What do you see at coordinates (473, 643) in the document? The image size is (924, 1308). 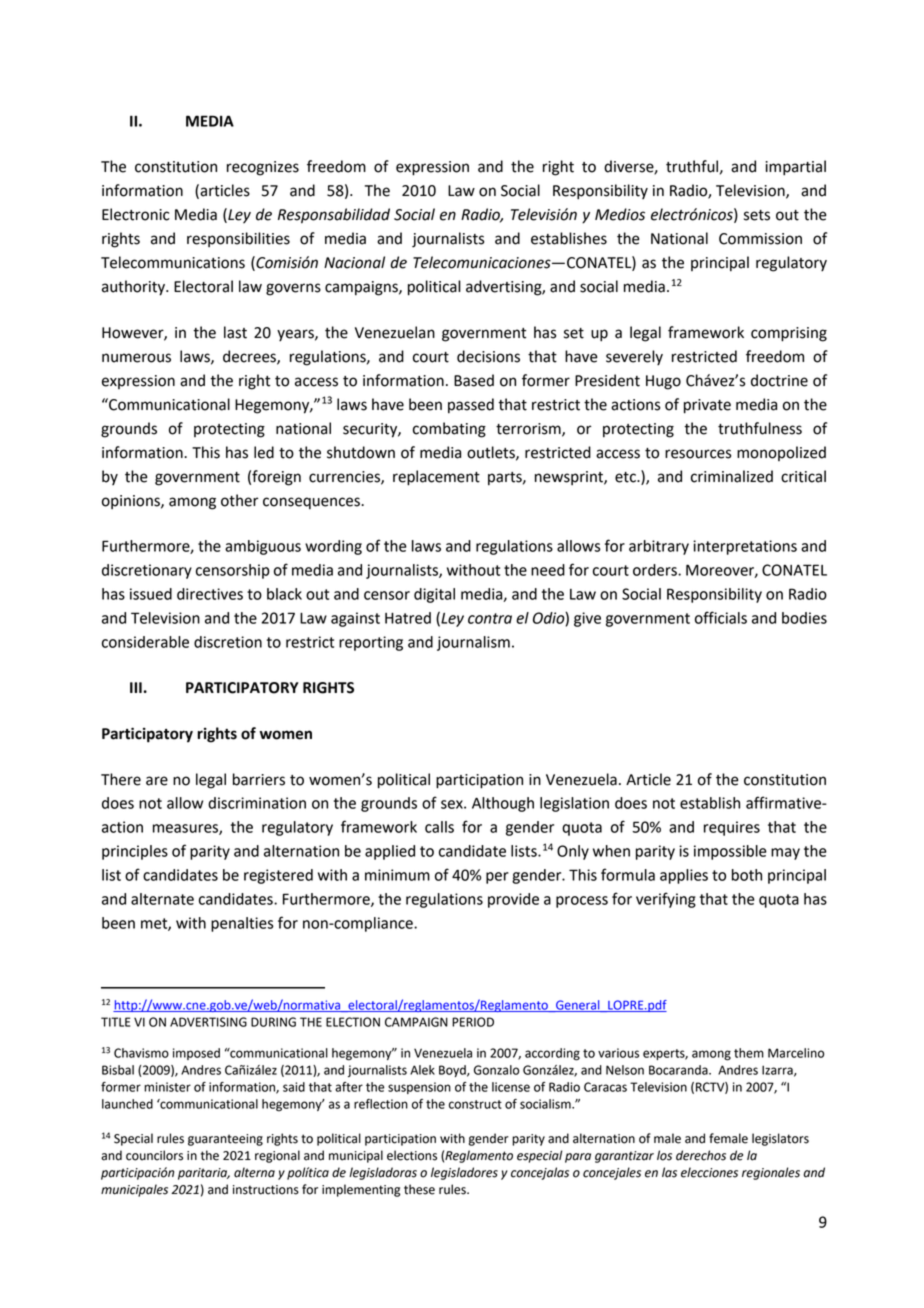 I see `journalism` at bounding box center [473, 643].
